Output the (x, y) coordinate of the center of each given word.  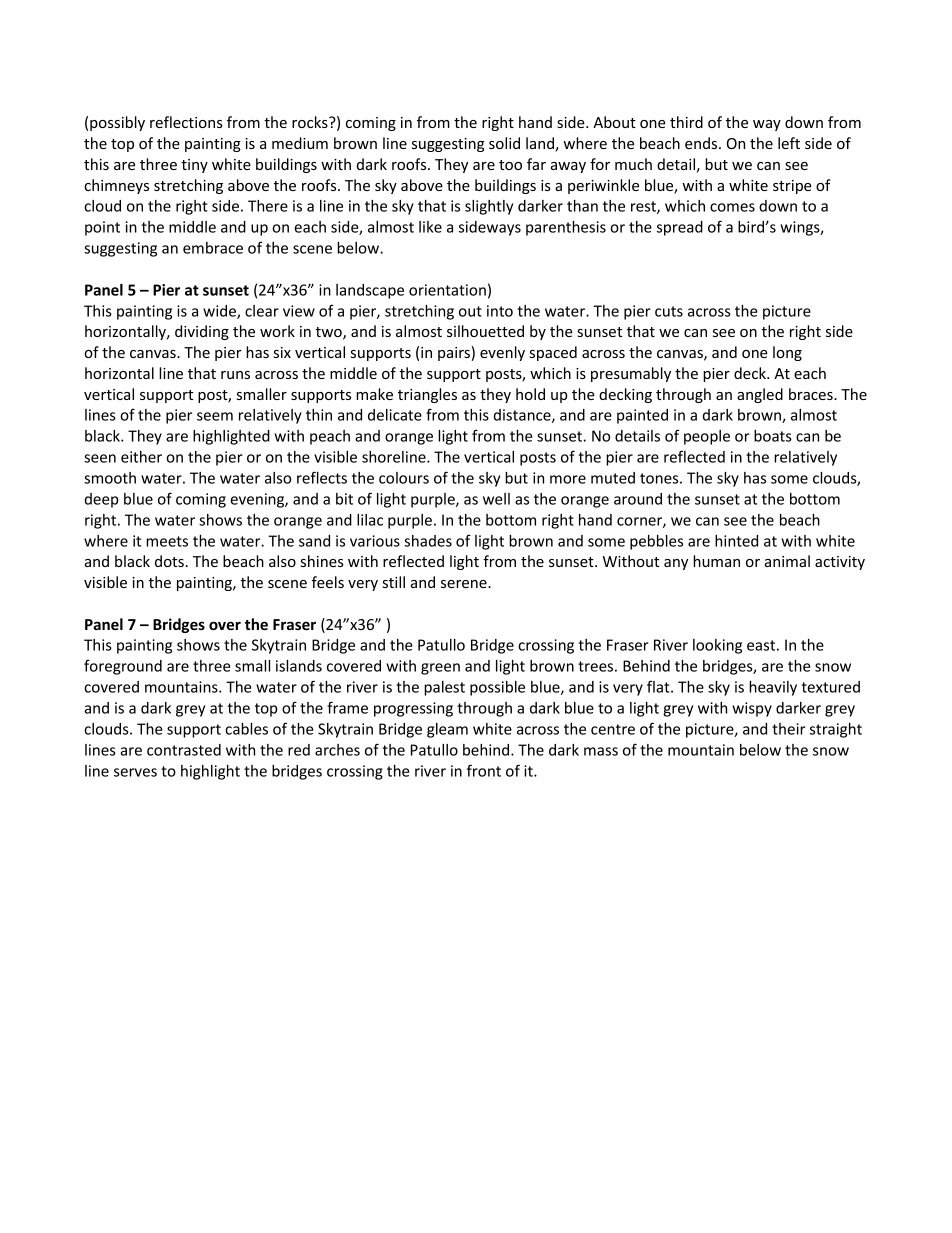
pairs (455, 353)
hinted (736, 541)
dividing (202, 332)
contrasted (184, 750)
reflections (186, 122)
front (484, 770)
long (787, 353)
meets (167, 541)
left (789, 143)
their (788, 729)
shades (428, 541)
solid (504, 143)
